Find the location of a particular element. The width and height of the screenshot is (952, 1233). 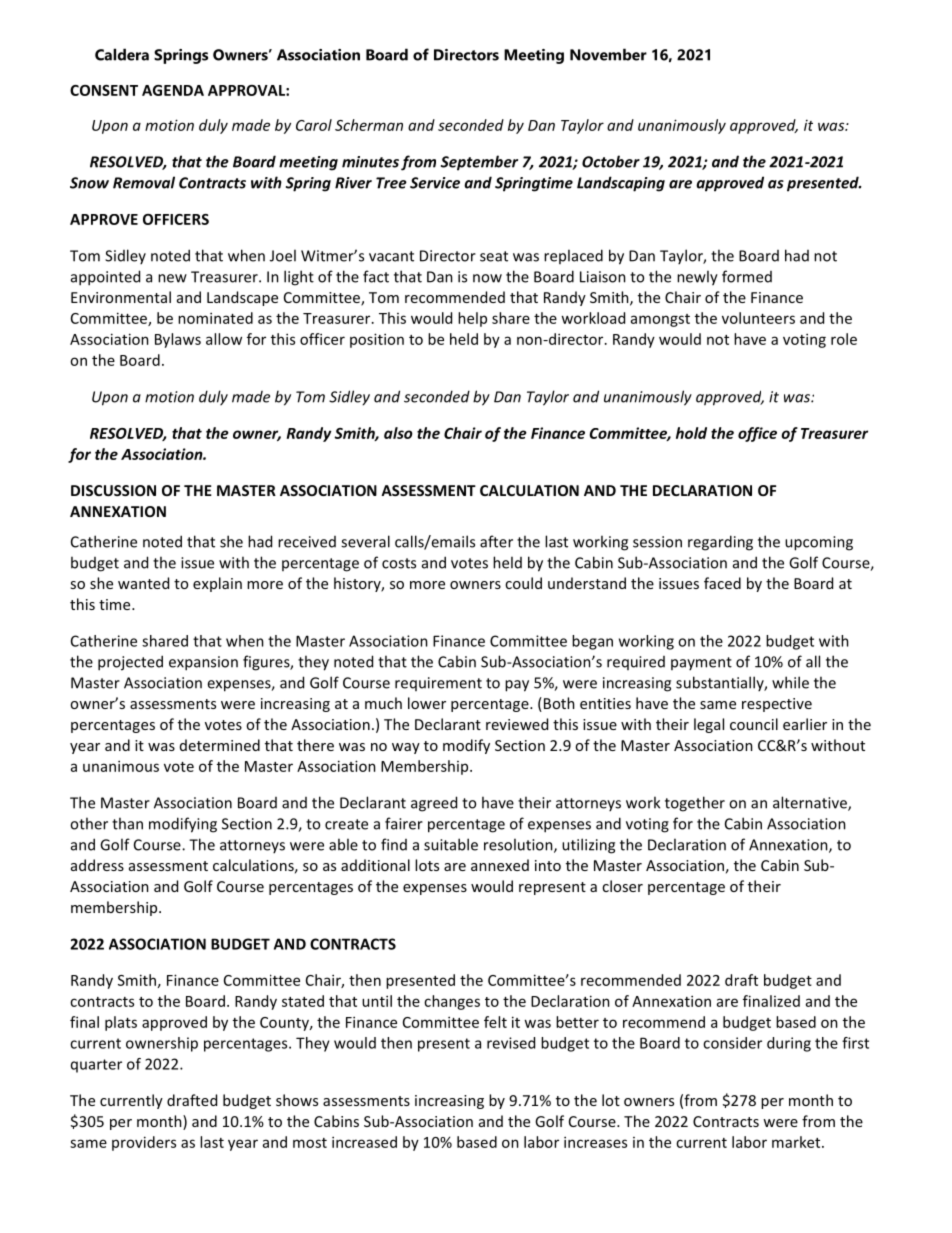

November is located at coordinates (608, 54).
